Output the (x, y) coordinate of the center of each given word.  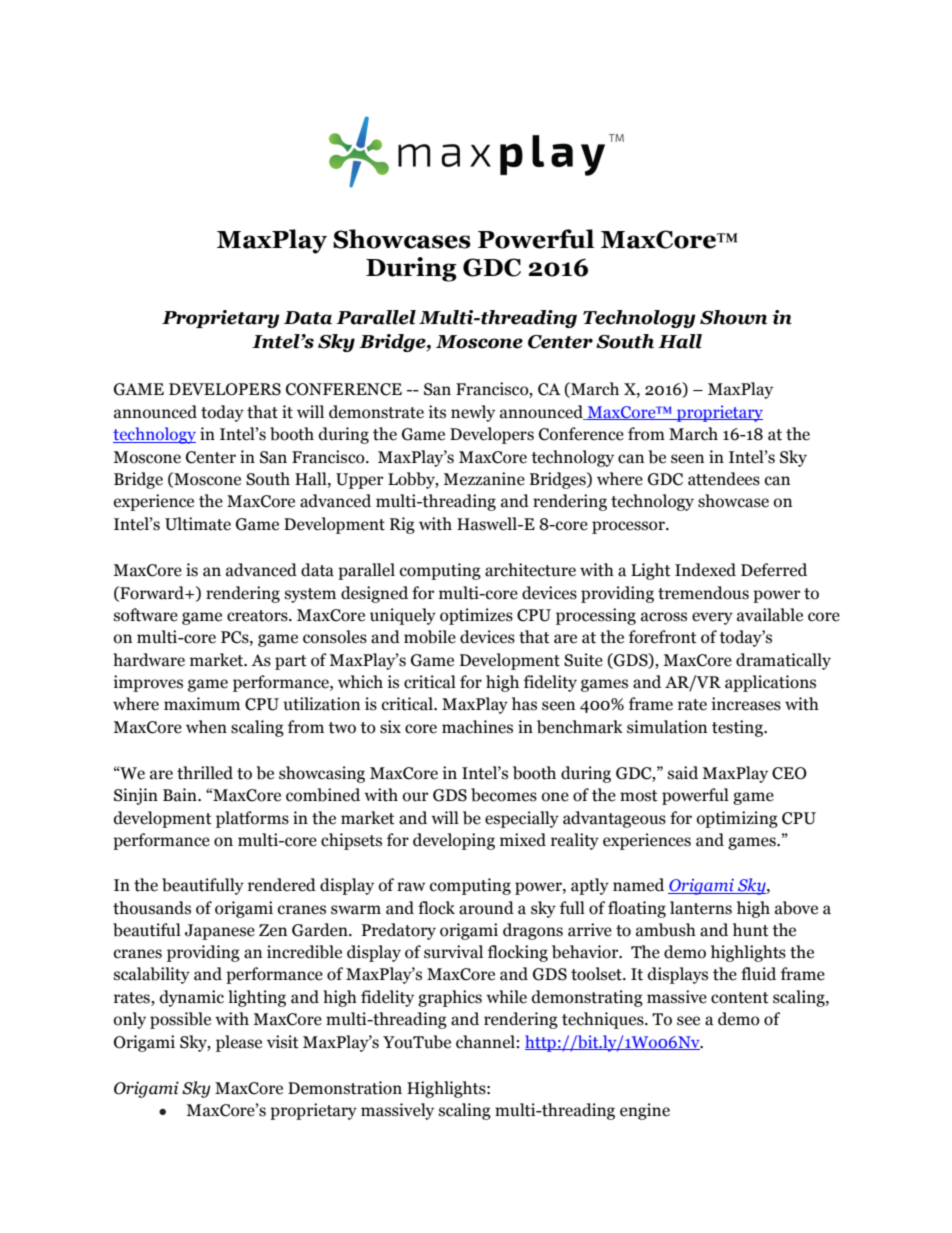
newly (473, 413)
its (437, 412)
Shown (733, 317)
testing (738, 728)
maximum (202, 704)
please (239, 1043)
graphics (450, 998)
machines (477, 727)
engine (645, 1111)
